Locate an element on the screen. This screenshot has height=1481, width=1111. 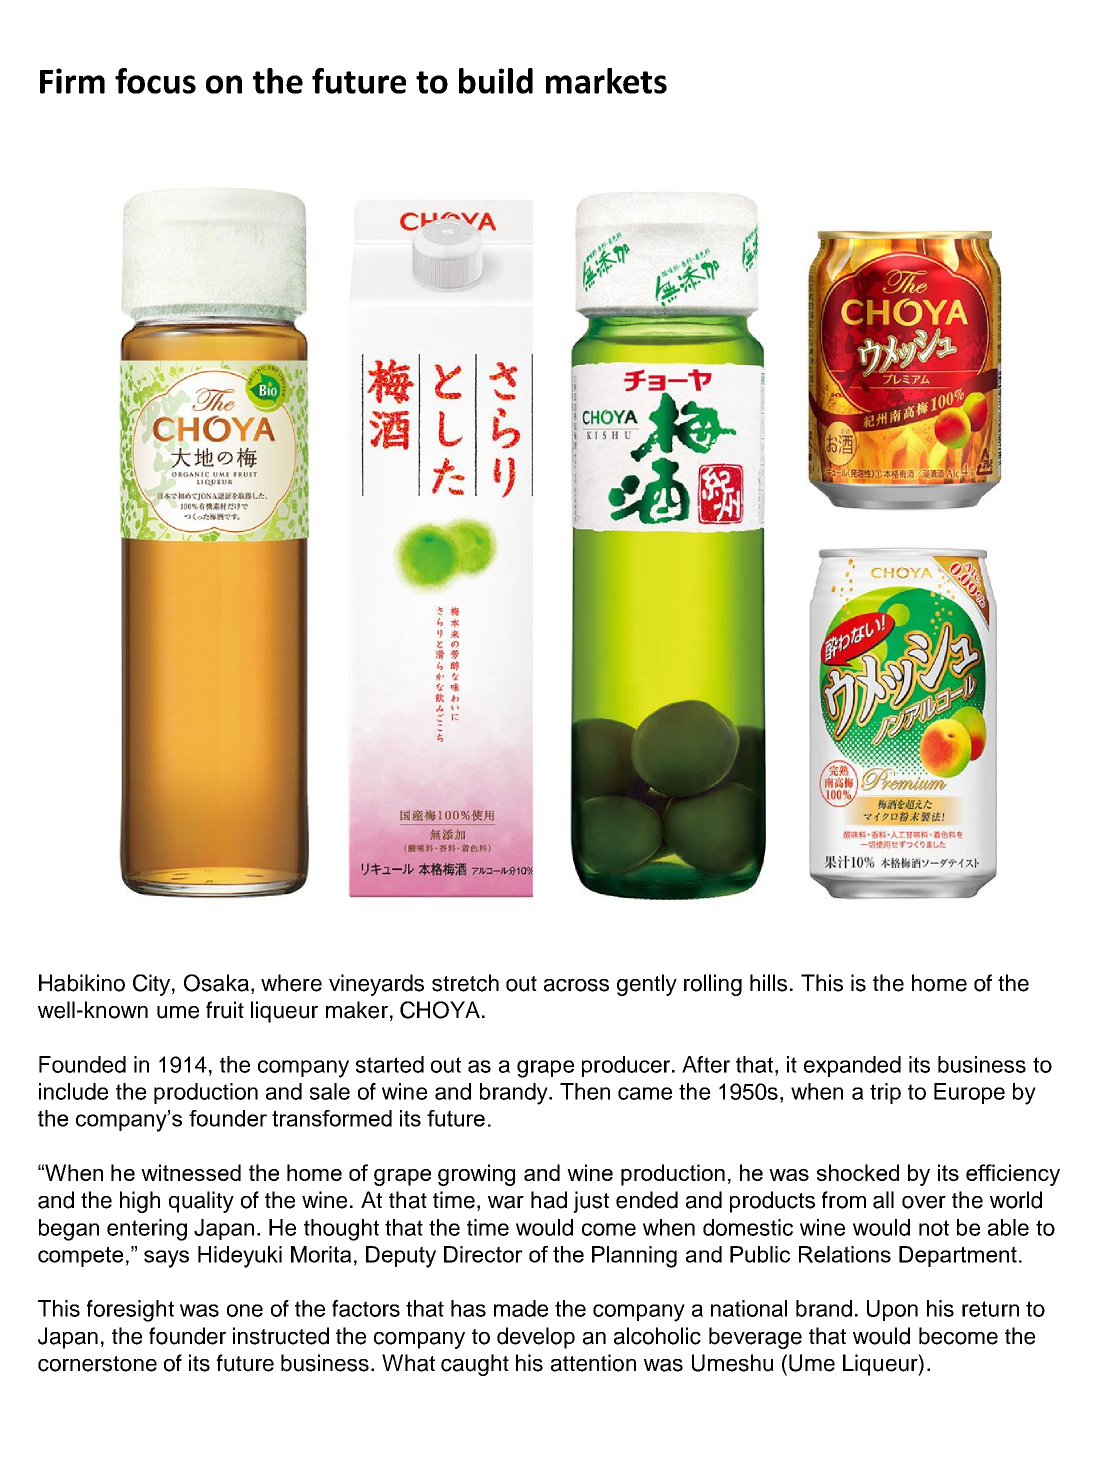
build is located at coordinates (496, 81).
